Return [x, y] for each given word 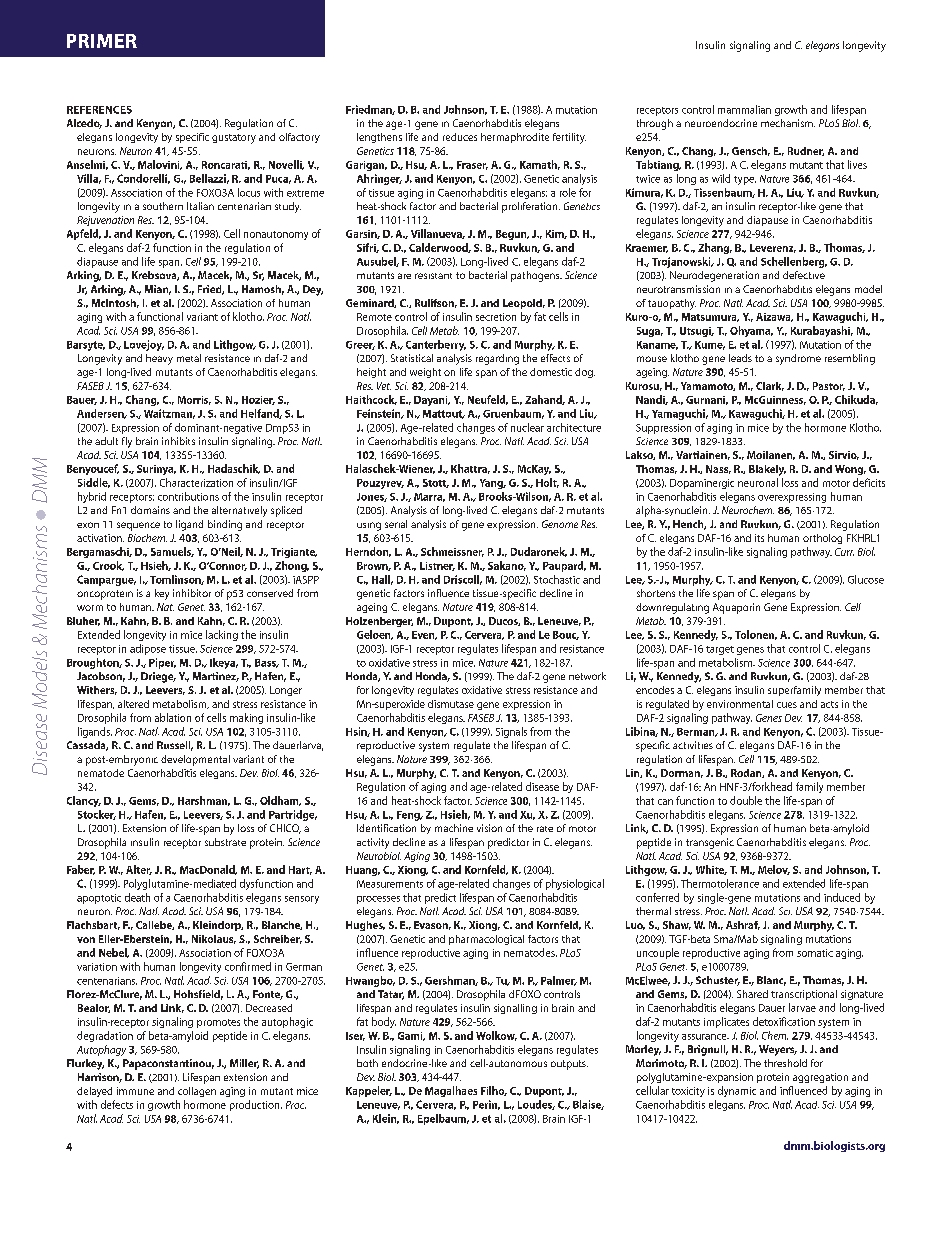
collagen [197, 1092]
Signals [511, 732]
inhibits [178, 441]
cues [787, 705]
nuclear [527, 427]
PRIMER [102, 41]
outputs [569, 1065]
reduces [460, 137]
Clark [770, 386]
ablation [173, 717]
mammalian [744, 109]
